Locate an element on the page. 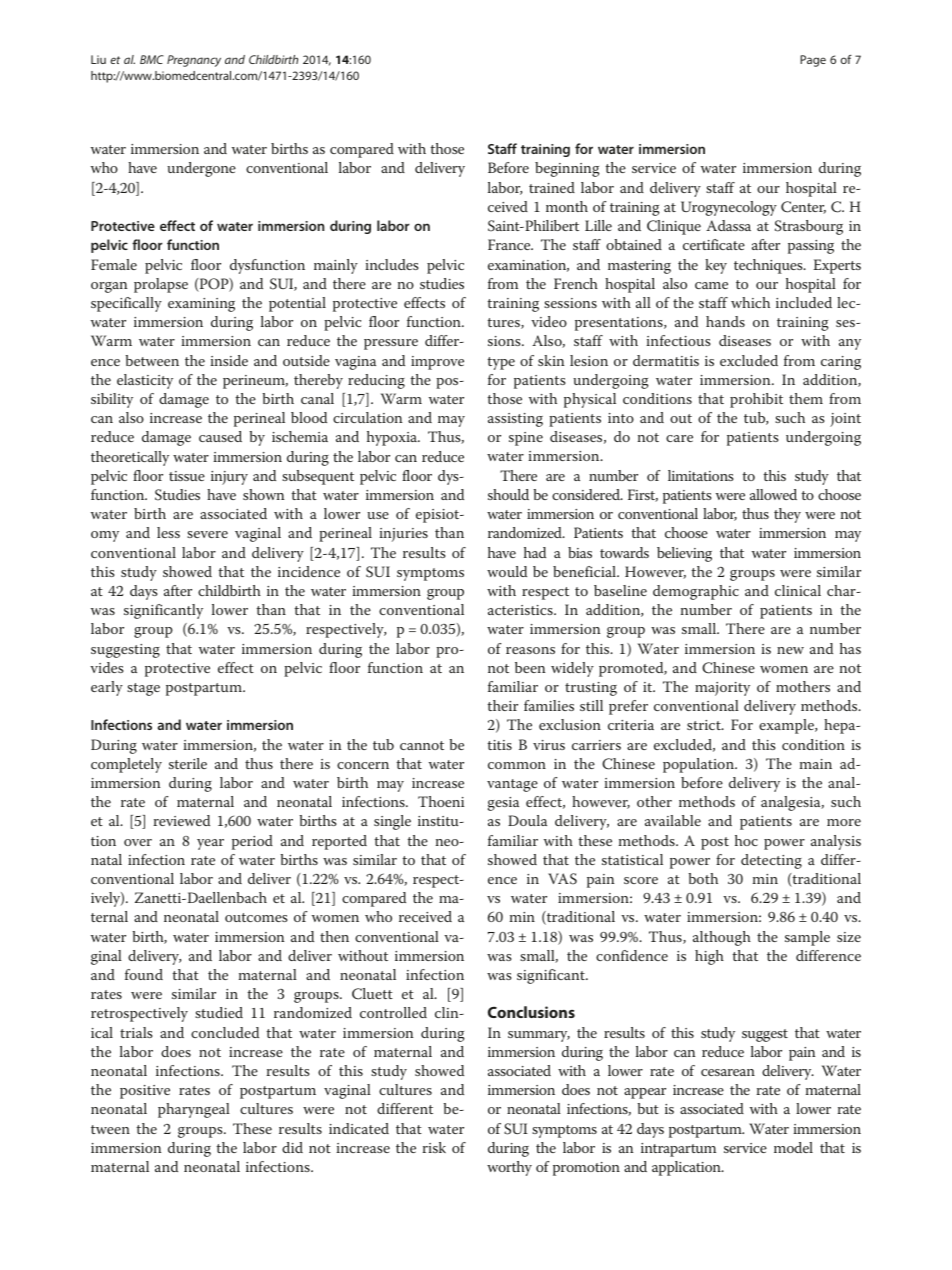  severe is located at coordinates (207, 534).
